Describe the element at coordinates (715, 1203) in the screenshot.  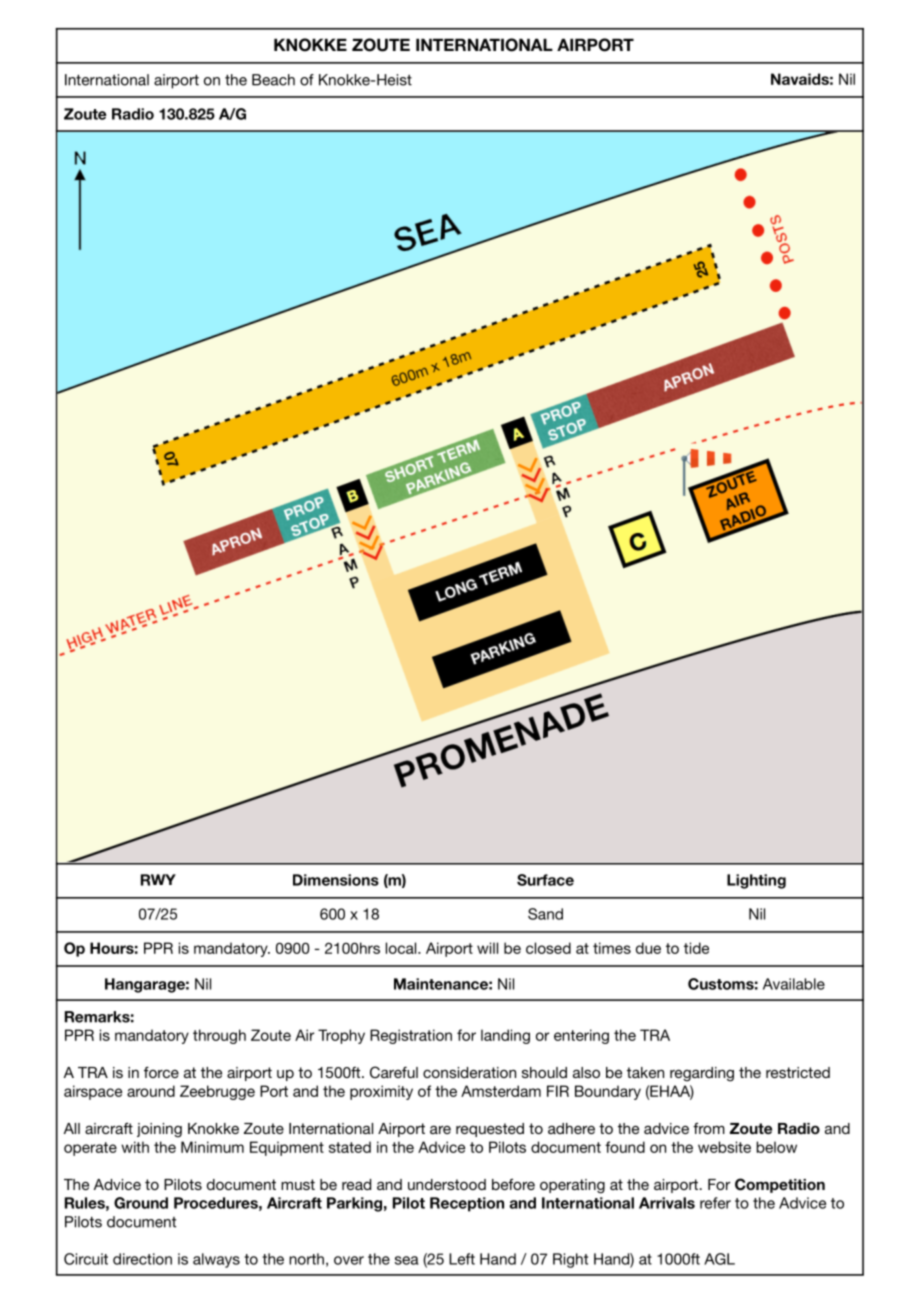
I see `refer` at that location.
